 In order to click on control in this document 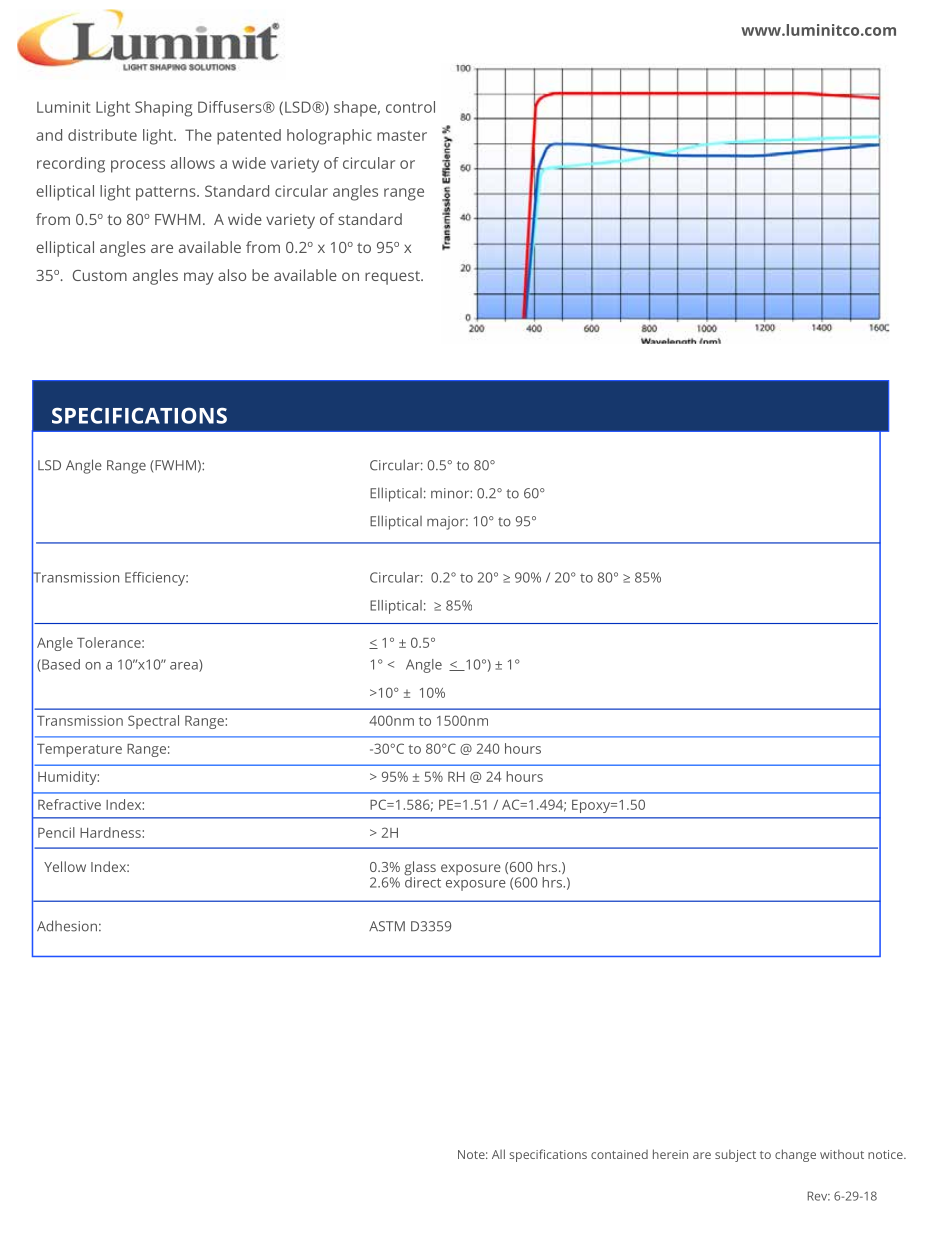, I will do `click(410, 107)`.
